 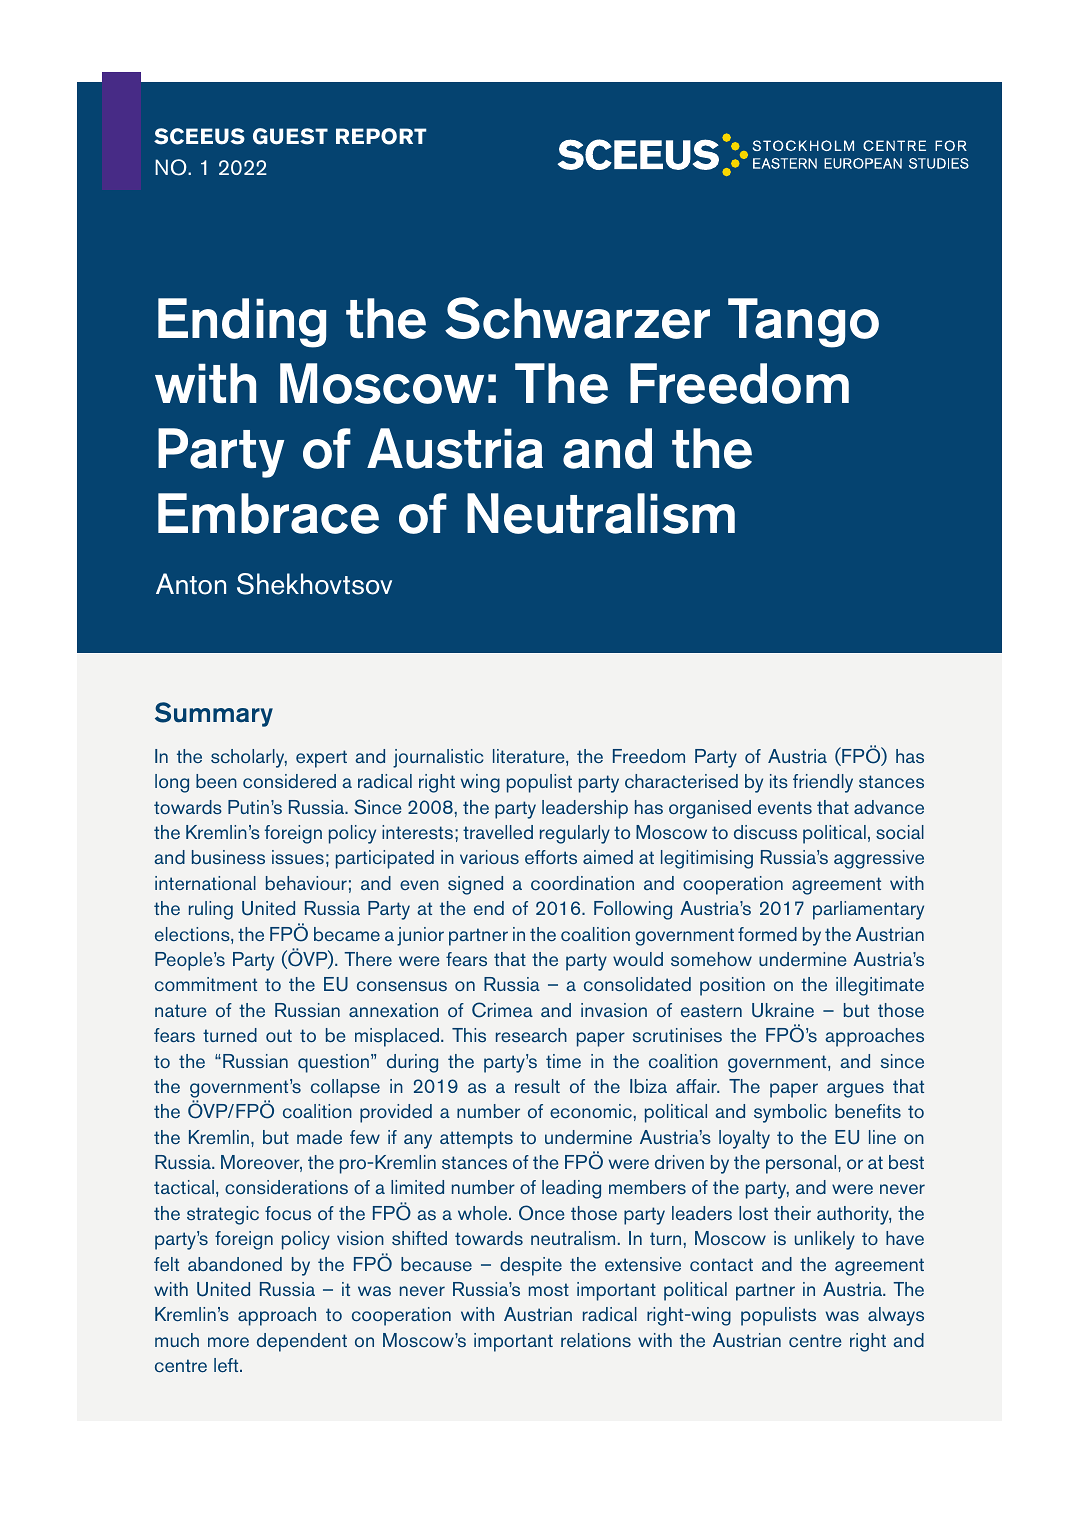 I want to click on Tango, so click(x=803, y=323).
